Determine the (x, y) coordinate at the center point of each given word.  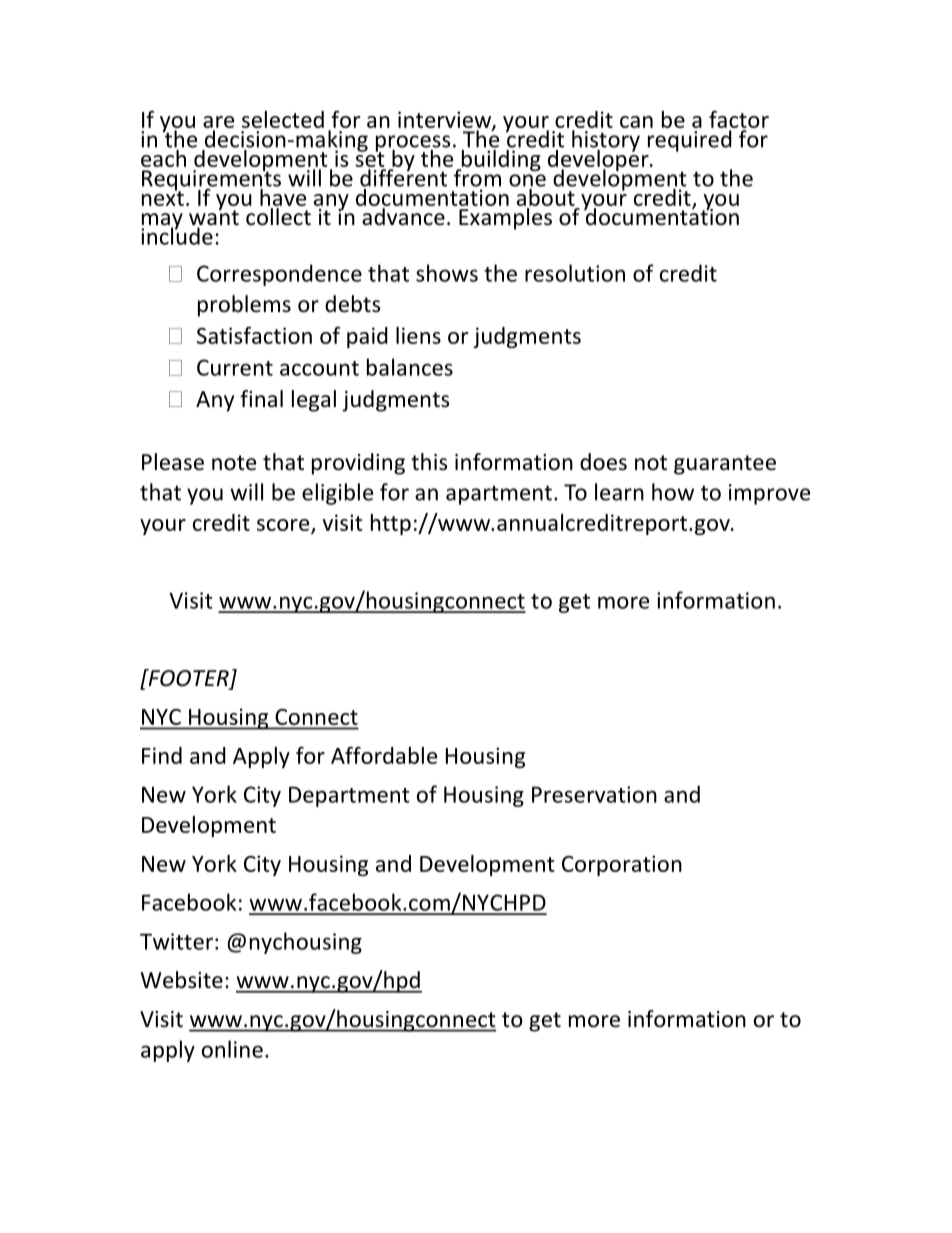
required (690, 141)
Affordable (384, 755)
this (429, 462)
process (413, 144)
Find (162, 755)
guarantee (725, 465)
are (218, 122)
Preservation (594, 794)
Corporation (622, 865)
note (234, 463)
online (232, 1049)
